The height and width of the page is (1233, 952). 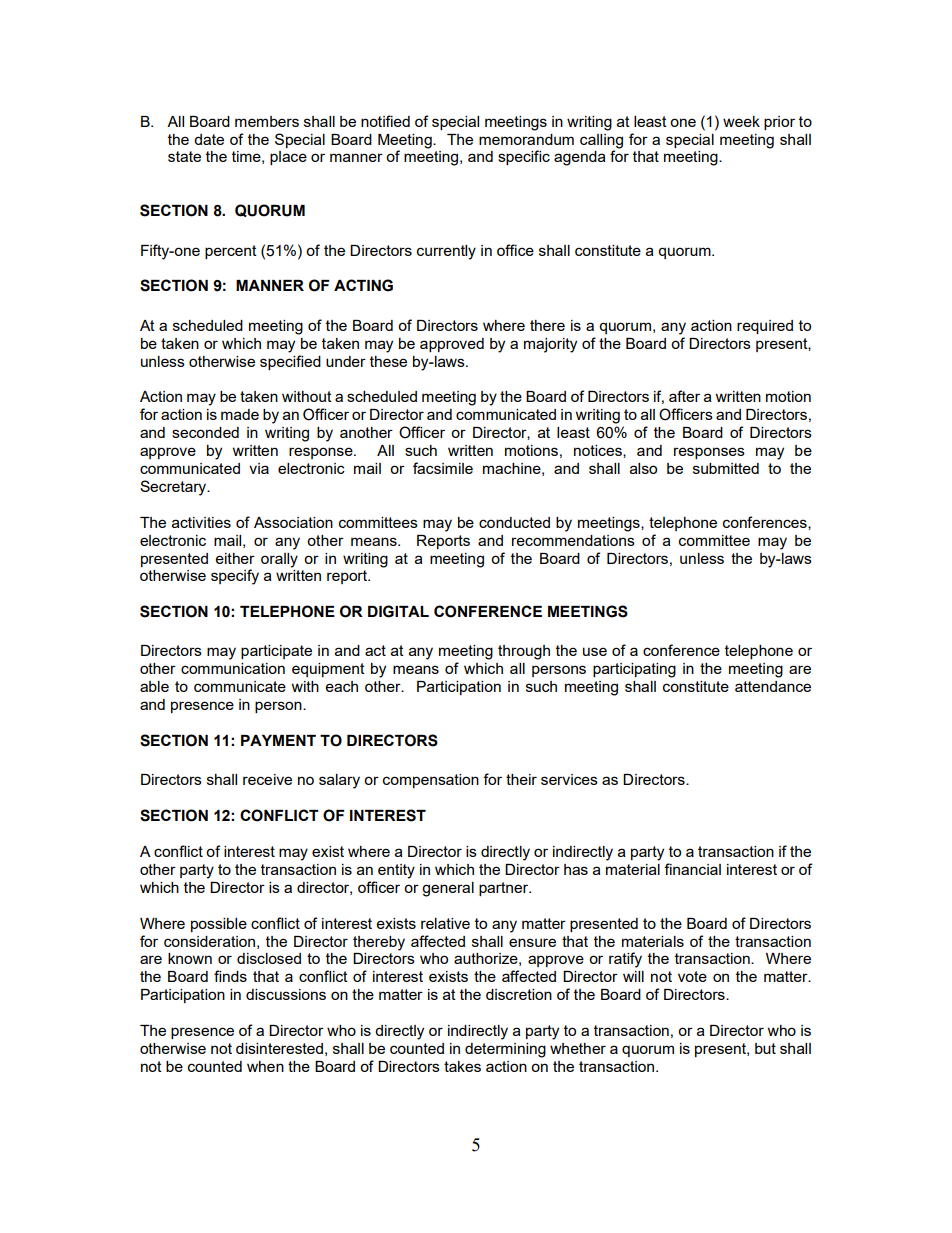 What do you see at coordinates (278, 740) in the page?
I see `PAYMENT` at bounding box center [278, 740].
